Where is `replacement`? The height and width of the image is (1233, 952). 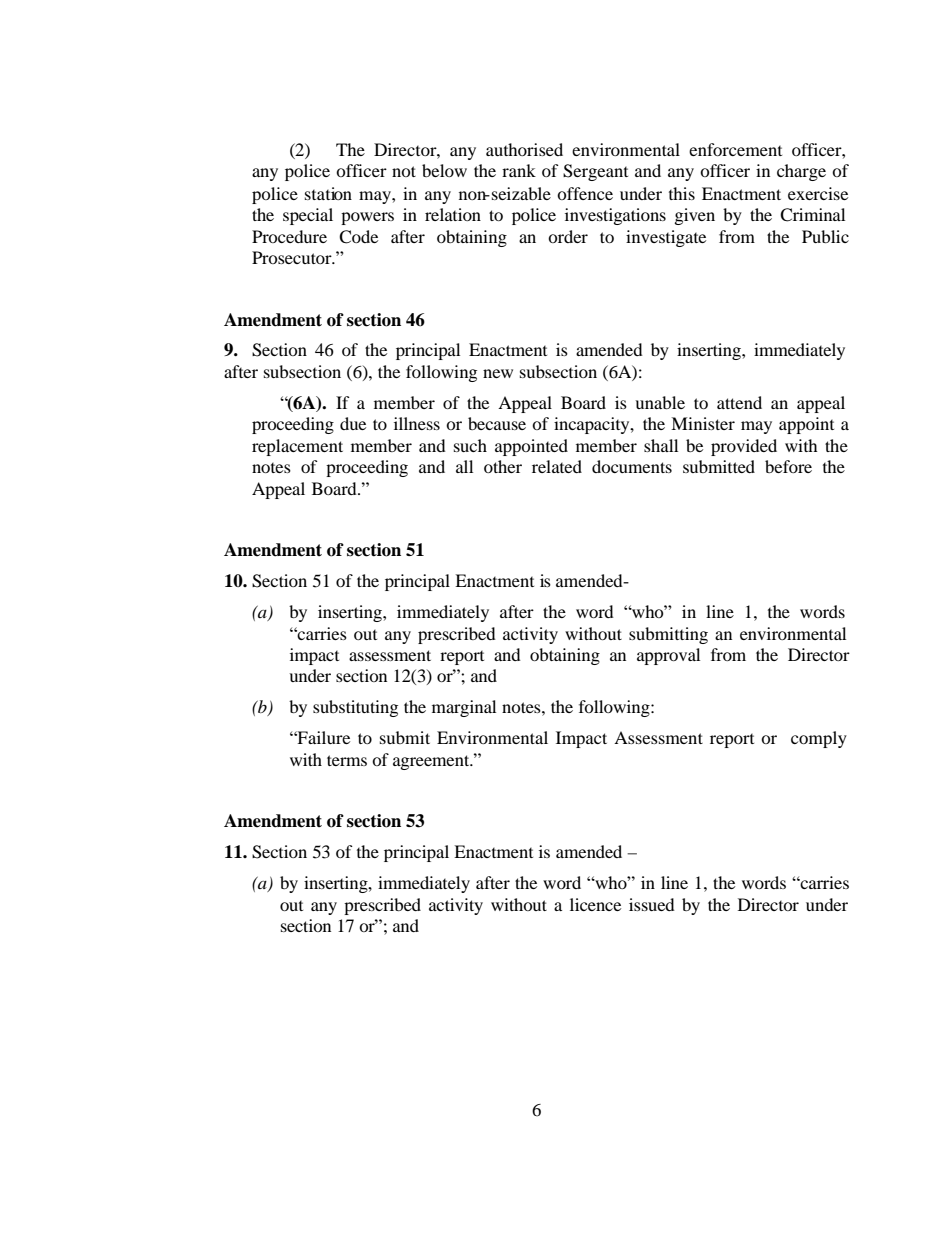
replacement is located at coordinates (297, 447).
